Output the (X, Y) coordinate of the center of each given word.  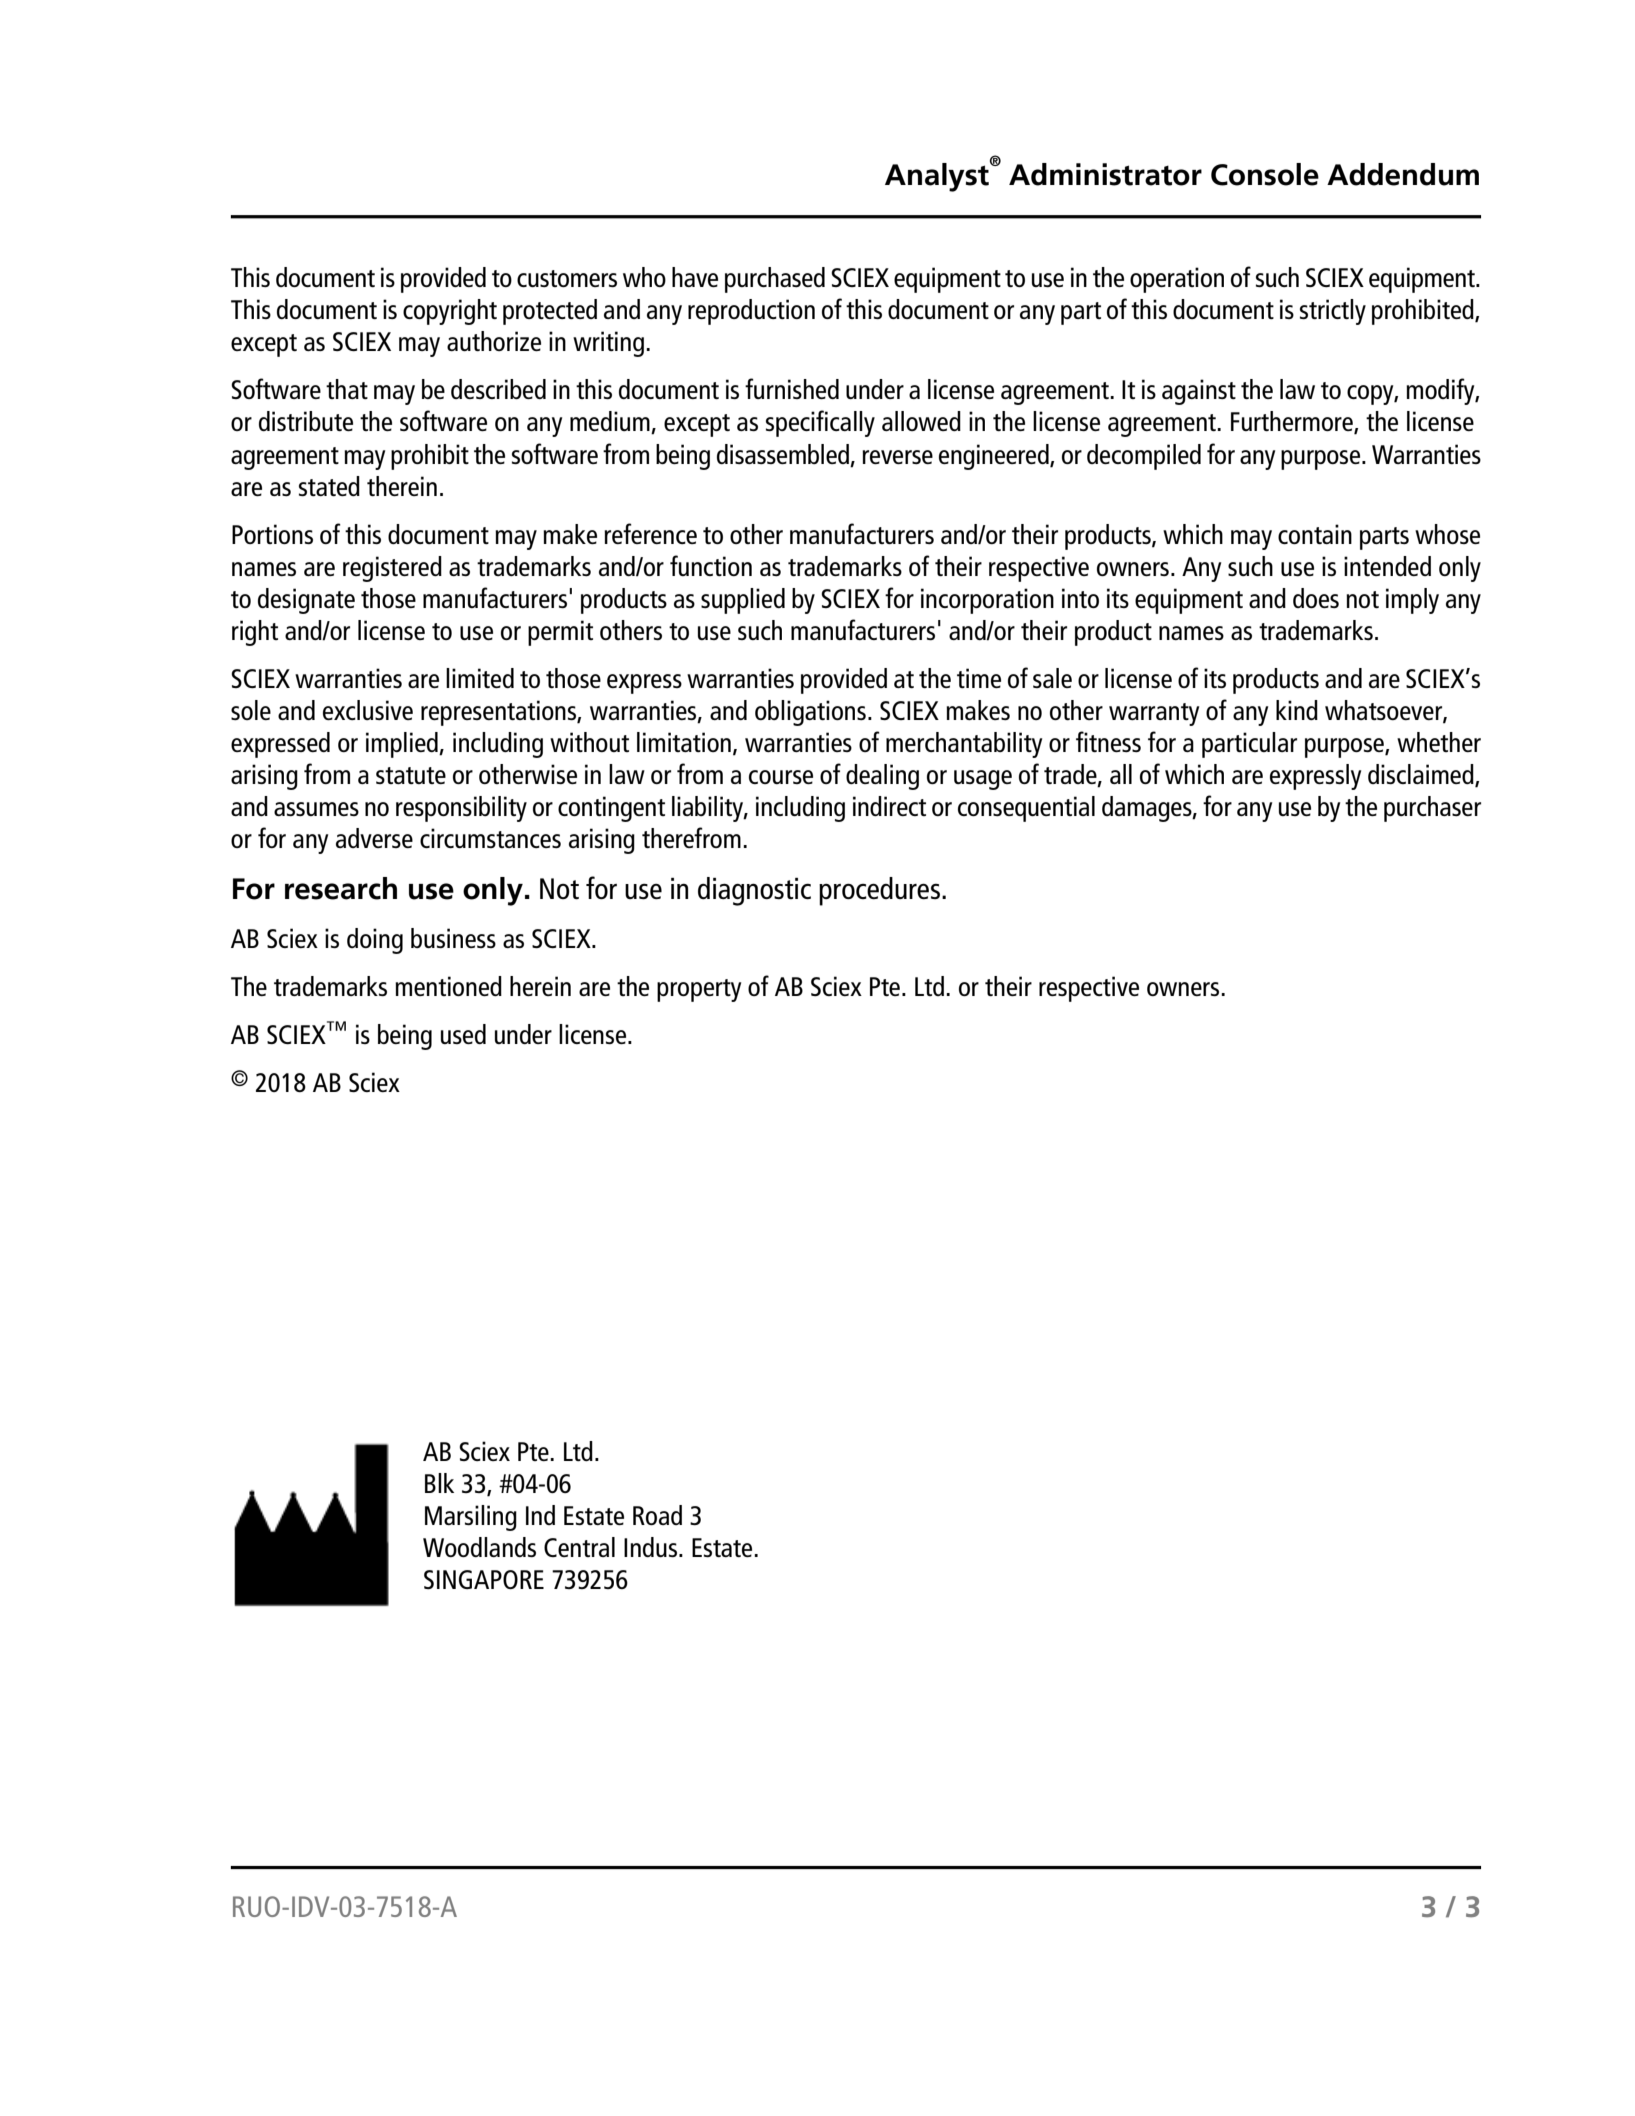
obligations (810, 713)
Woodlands (479, 1547)
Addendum (1403, 174)
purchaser (1432, 809)
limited (480, 678)
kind (1297, 710)
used (463, 1034)
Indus (650, 1547)
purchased (775, 280)
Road (657, 1515)
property (699, 990)
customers (567, 278)
